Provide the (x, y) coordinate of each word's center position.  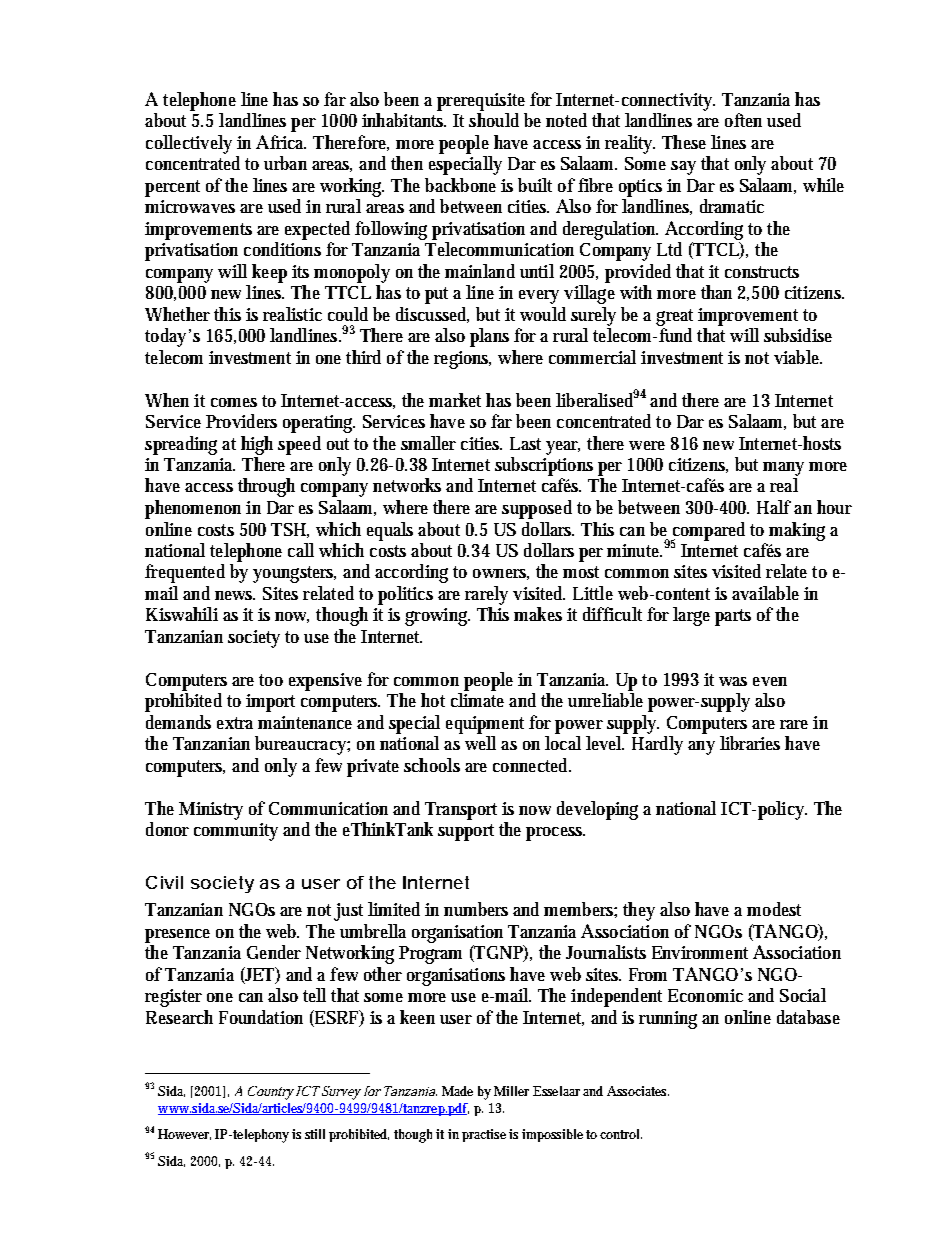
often (743, 120)
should (494, 120)
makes (538, 614)
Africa (281, 142)
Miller (511, 1091)
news (235, 595)
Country (271, 1093)
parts (733, 617)
